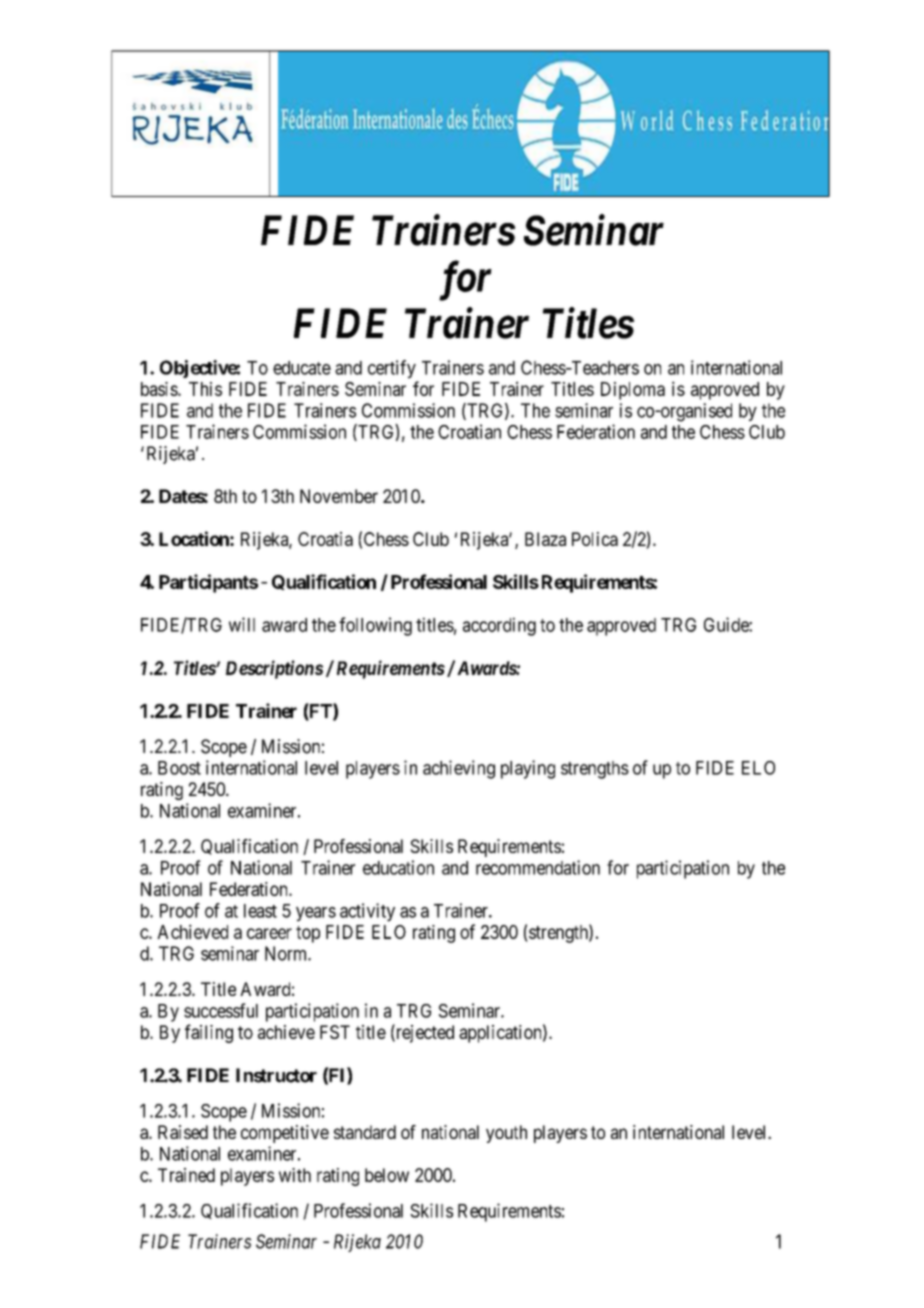 This image has height=1308, width=924. I want to click on playing, so click(528, 769).
